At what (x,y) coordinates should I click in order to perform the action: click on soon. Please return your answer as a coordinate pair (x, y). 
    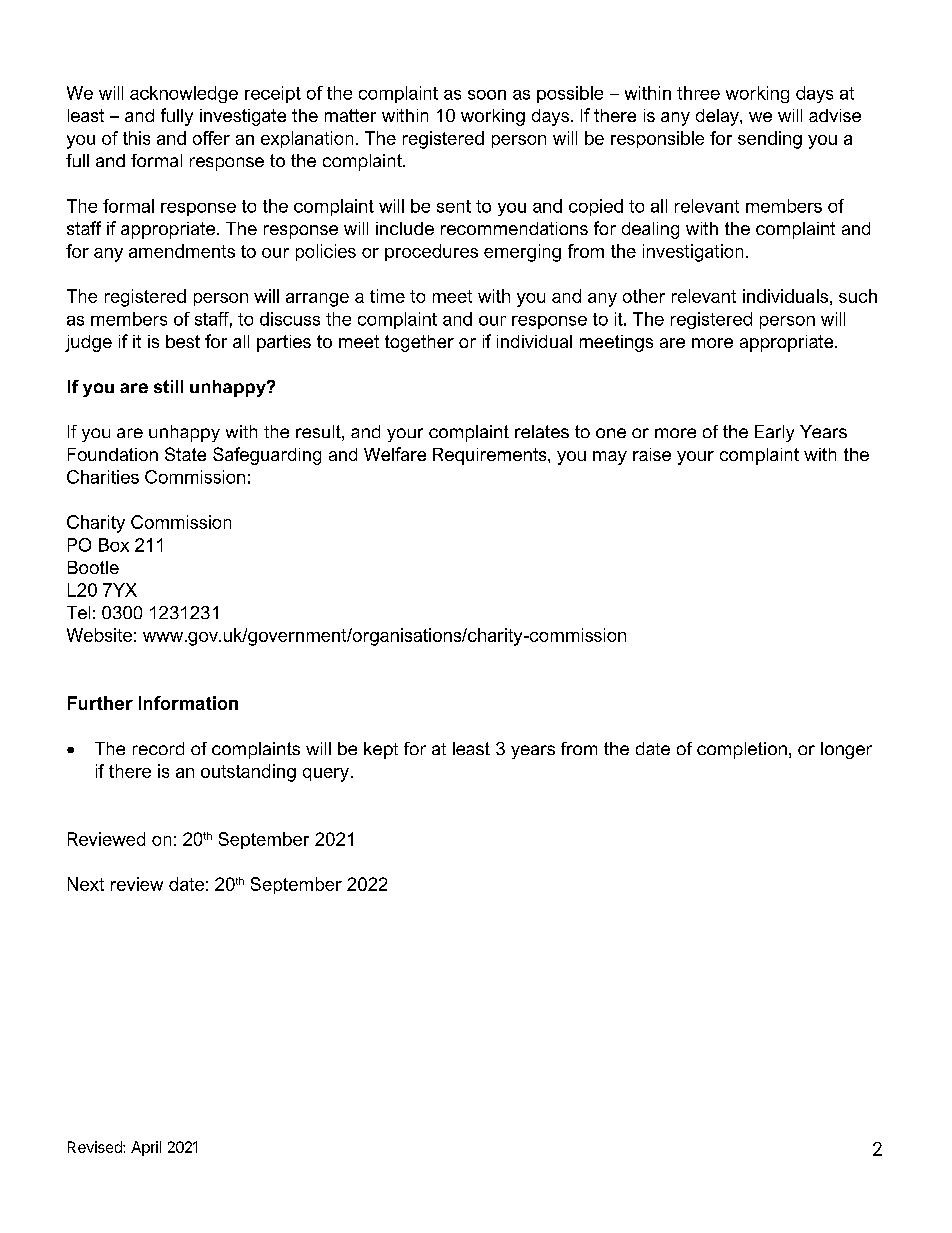
    Looking at the image, I should click on (487, 95).
